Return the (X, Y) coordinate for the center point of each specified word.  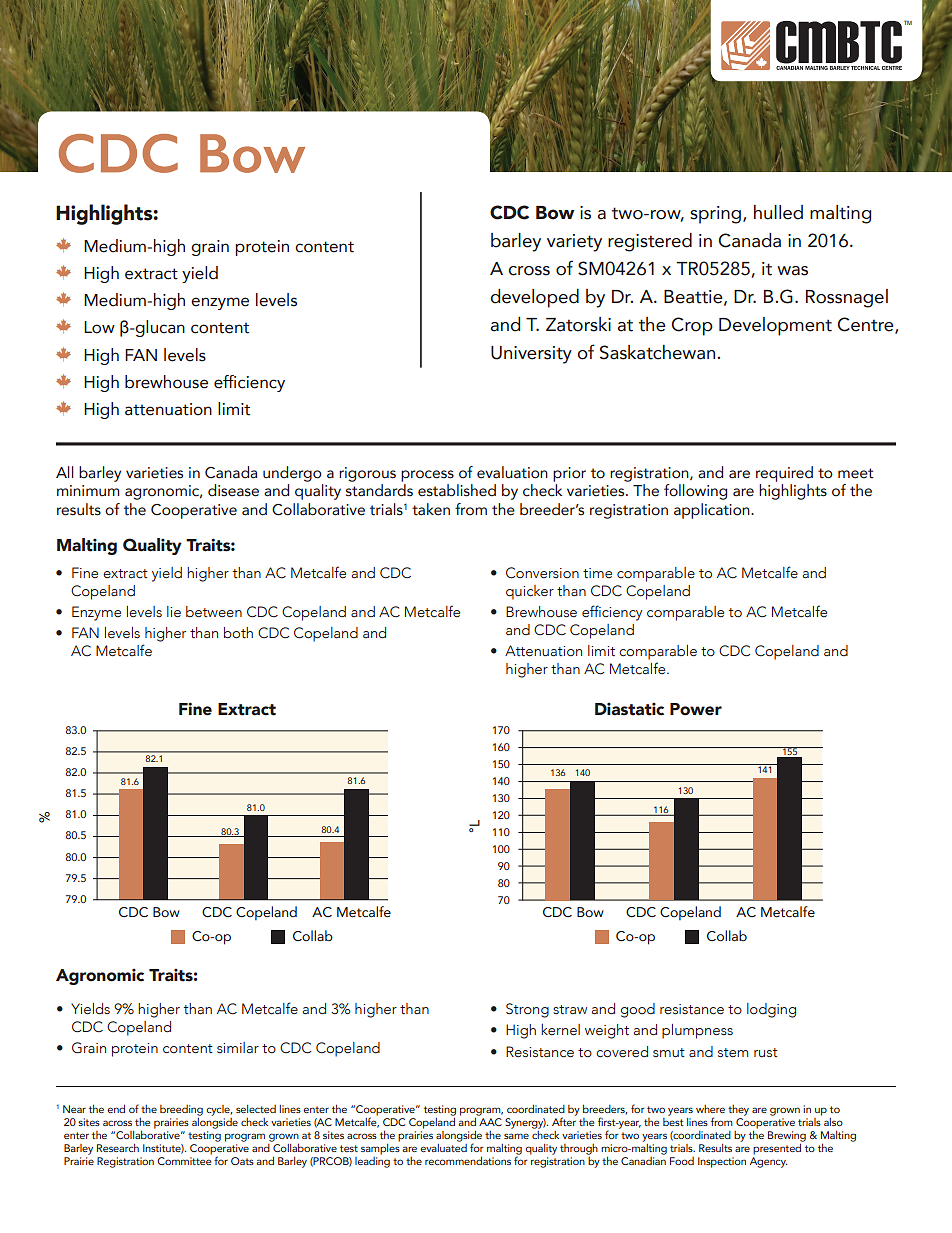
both (238, 633)
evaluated (443, 1146)
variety (574, 243)
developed (535, 298)
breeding (181, 1110)
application (713, 511)
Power (696, 709)
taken (431, 509)
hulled (778, 212)
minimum (88, 491)
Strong (527, 1010)
